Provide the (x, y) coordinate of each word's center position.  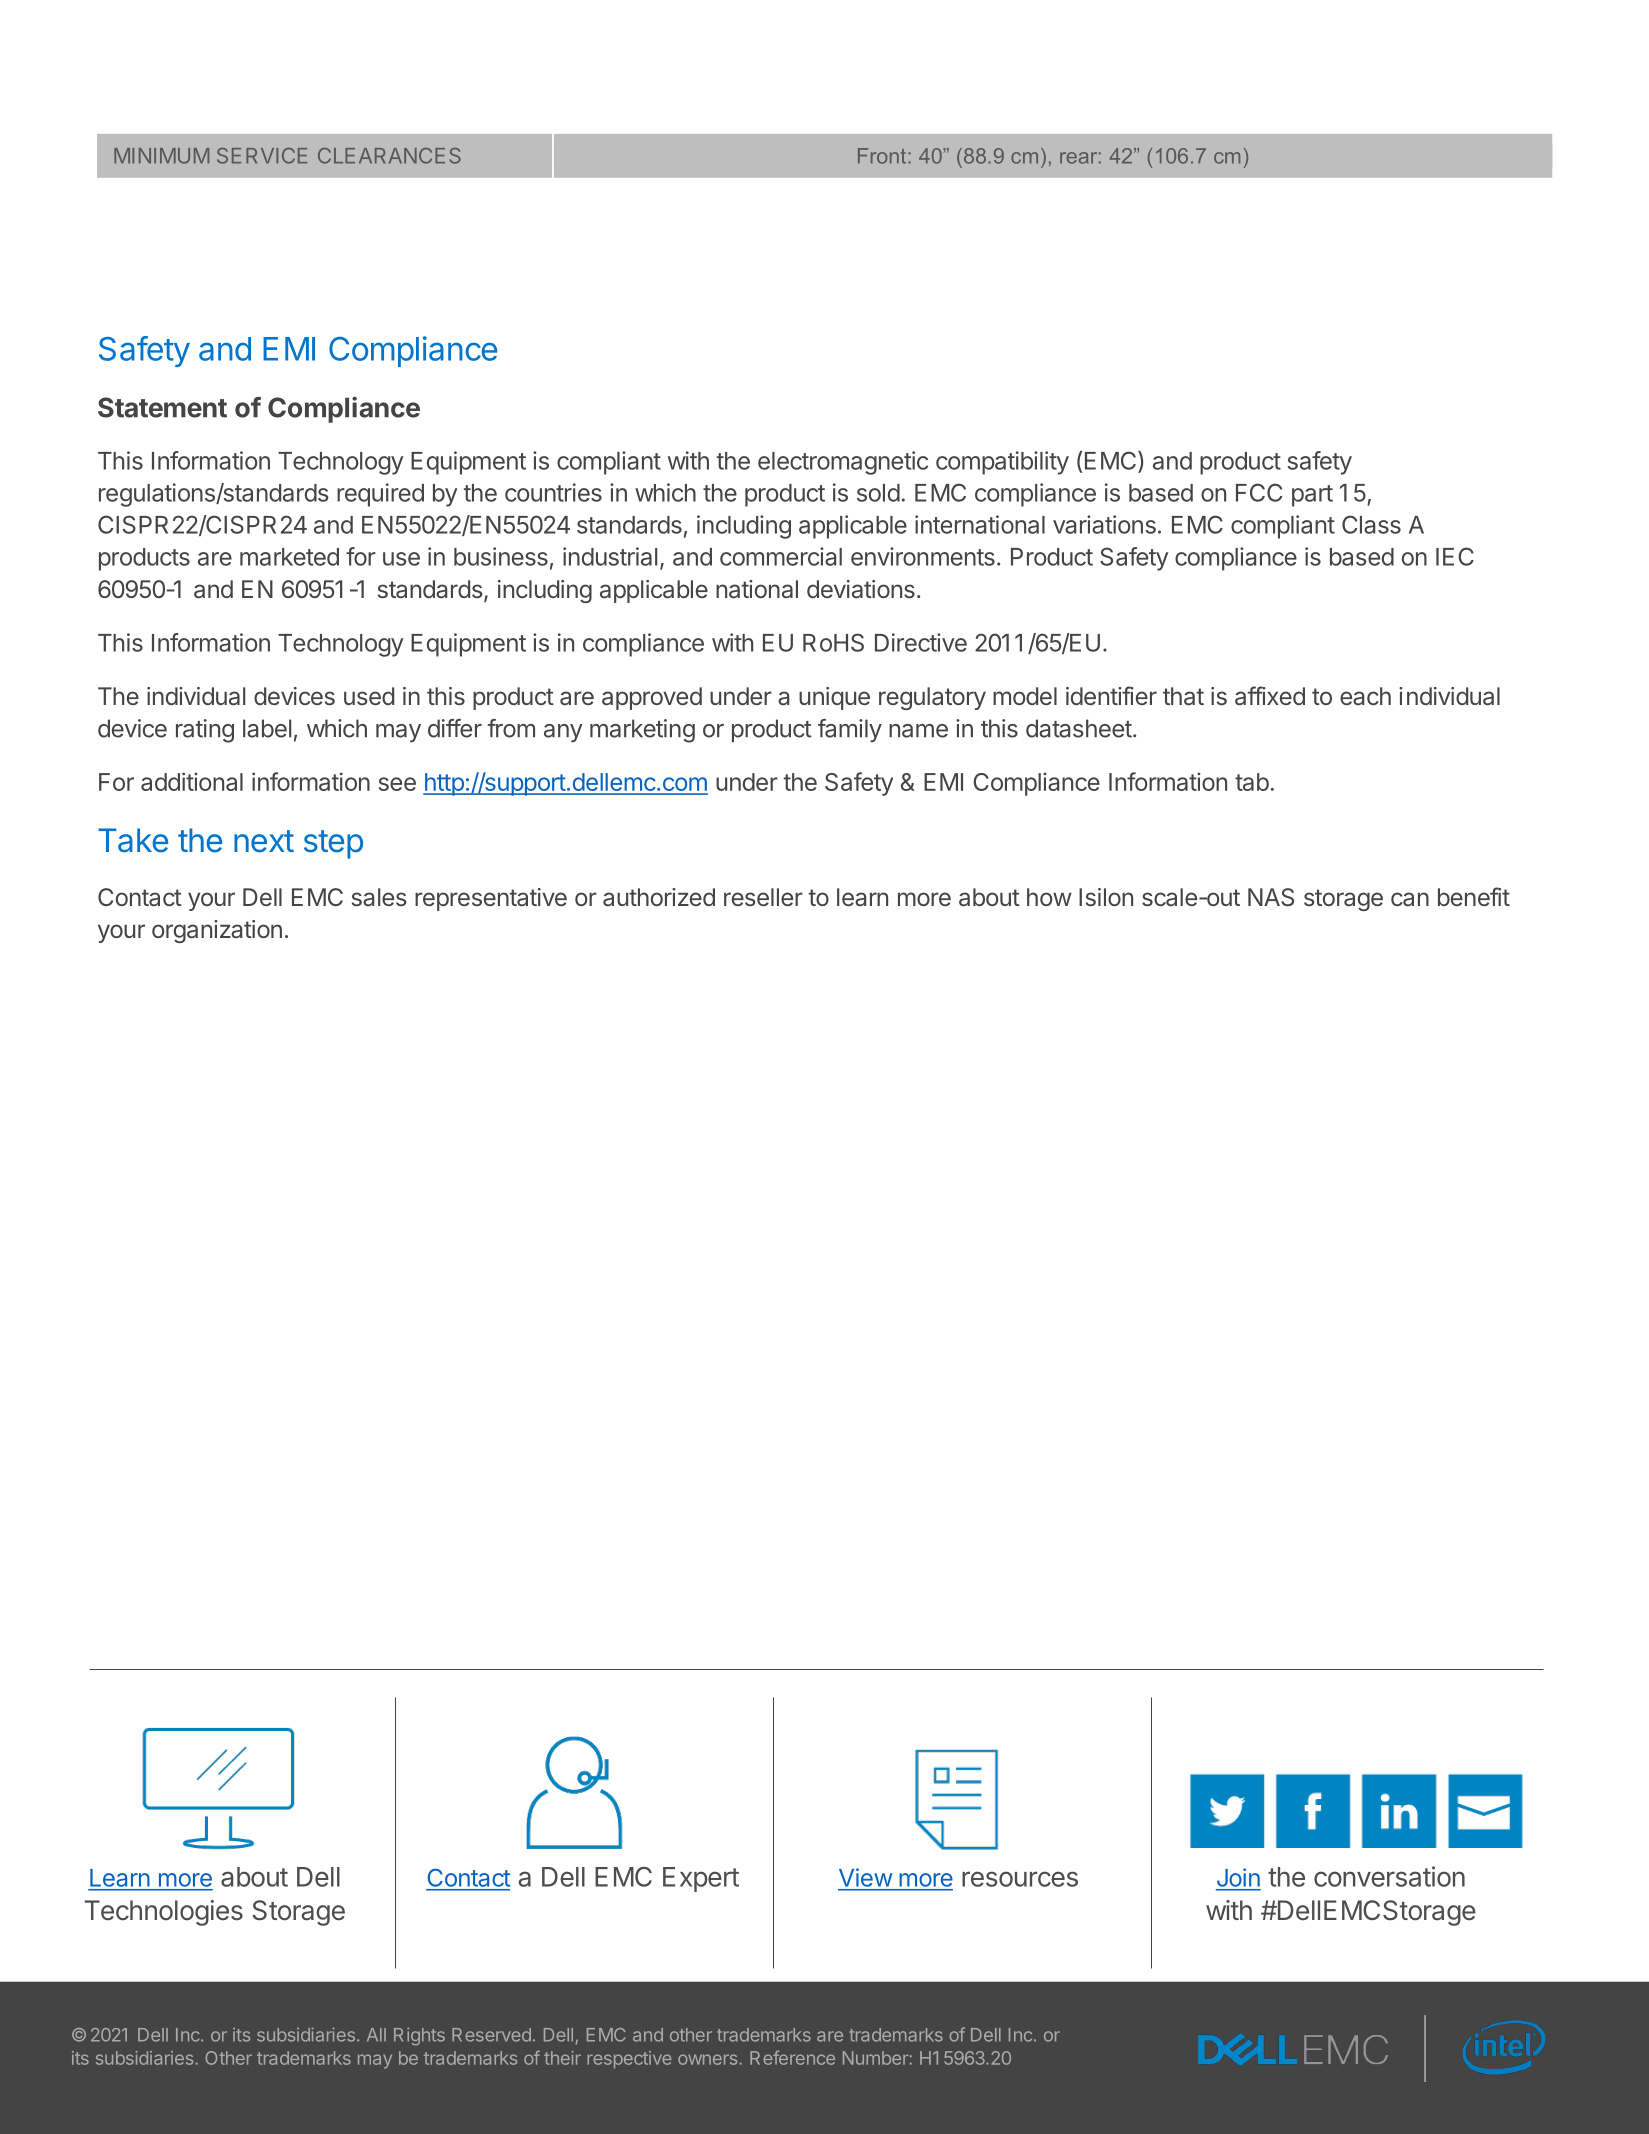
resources (1020, 1879)
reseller (763, 897)
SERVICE (262, 156)
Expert (701, 1879)
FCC (1259, 492)
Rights (419, 2036)
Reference (792, 2057)
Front (883, 156)
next (264, 841)
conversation (1389, 1876)
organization (217, 931)
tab (1252, 782)
